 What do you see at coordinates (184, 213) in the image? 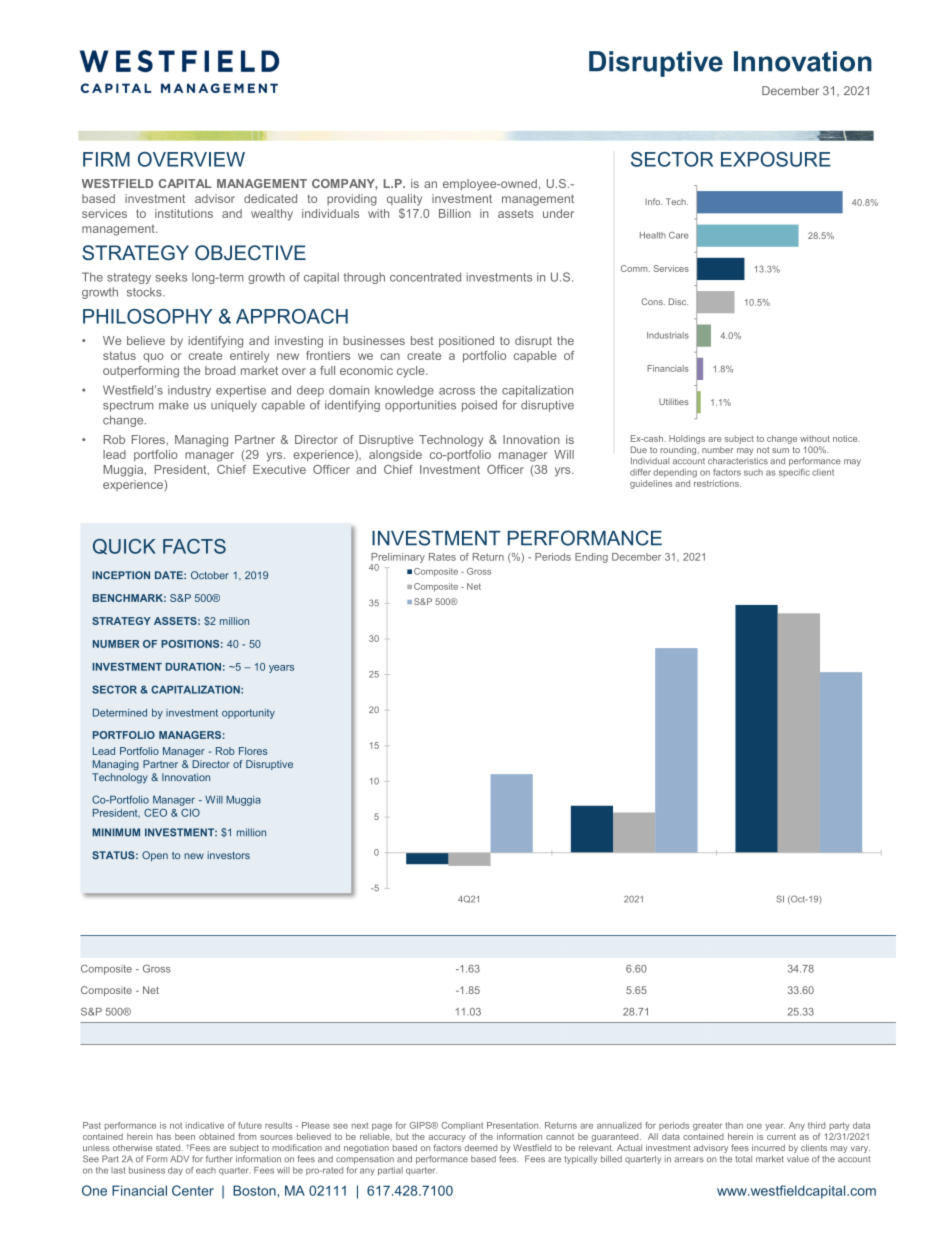
I see `institutions` at bounding box center [184, 213].
